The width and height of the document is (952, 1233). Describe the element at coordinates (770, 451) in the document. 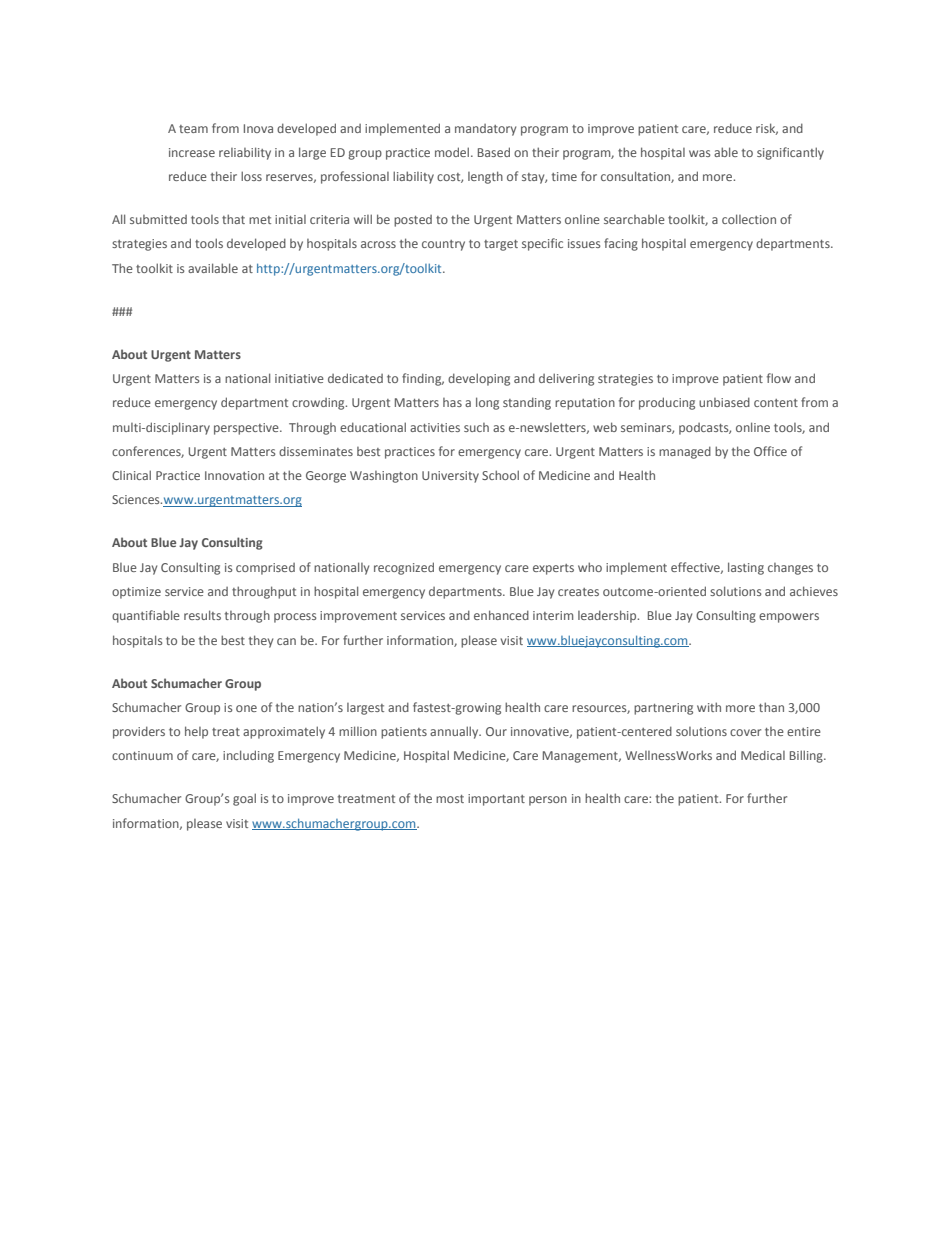

I see `Office` at that location.
